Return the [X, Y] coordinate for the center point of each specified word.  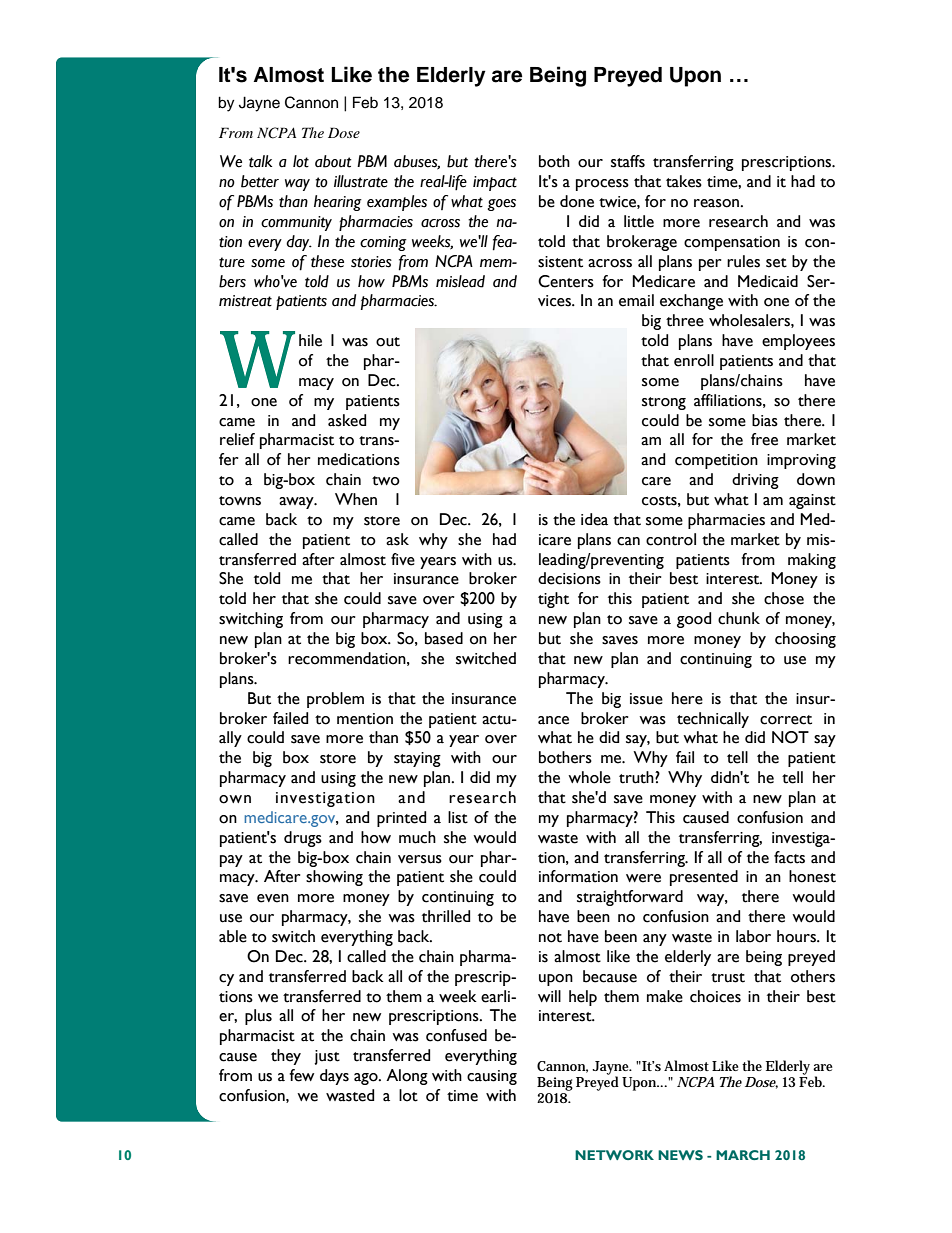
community [296, 223]
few [301, 1075]
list [458, 817]
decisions [569, 578]
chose [784, 598]
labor [753, 936]
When [356, 499]
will [549, 996]
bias [765, 420]
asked [347, 420]
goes [501, 205]
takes [684, 181]
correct [786, 720]
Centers [566, 281]
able [233, 936]
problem [335, 700]
